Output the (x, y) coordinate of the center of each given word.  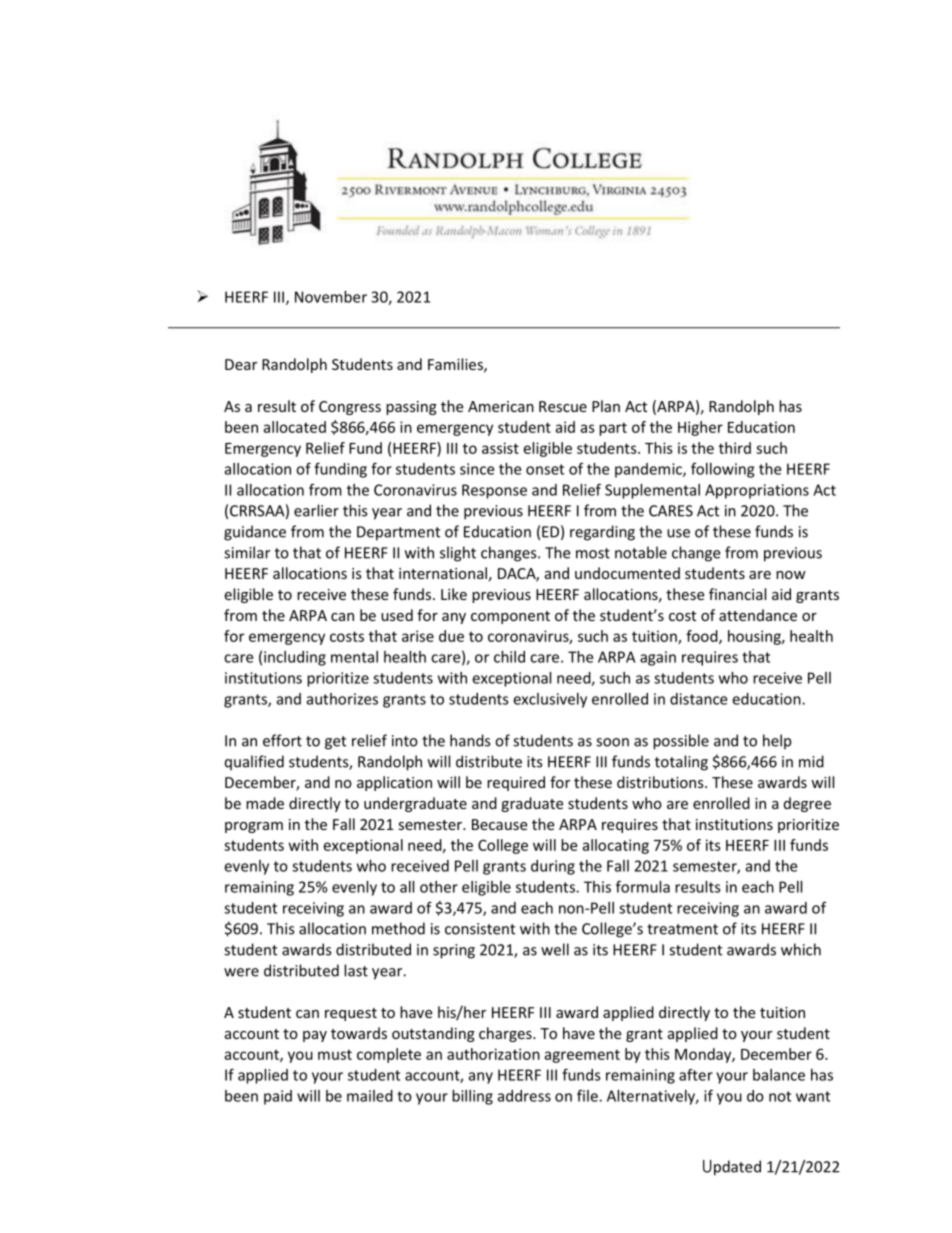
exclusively (550, 700)
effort (282, 740)
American (501, 406)
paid (278, 1097)
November (331, 297)
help (777, 742)
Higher (700, 428)
